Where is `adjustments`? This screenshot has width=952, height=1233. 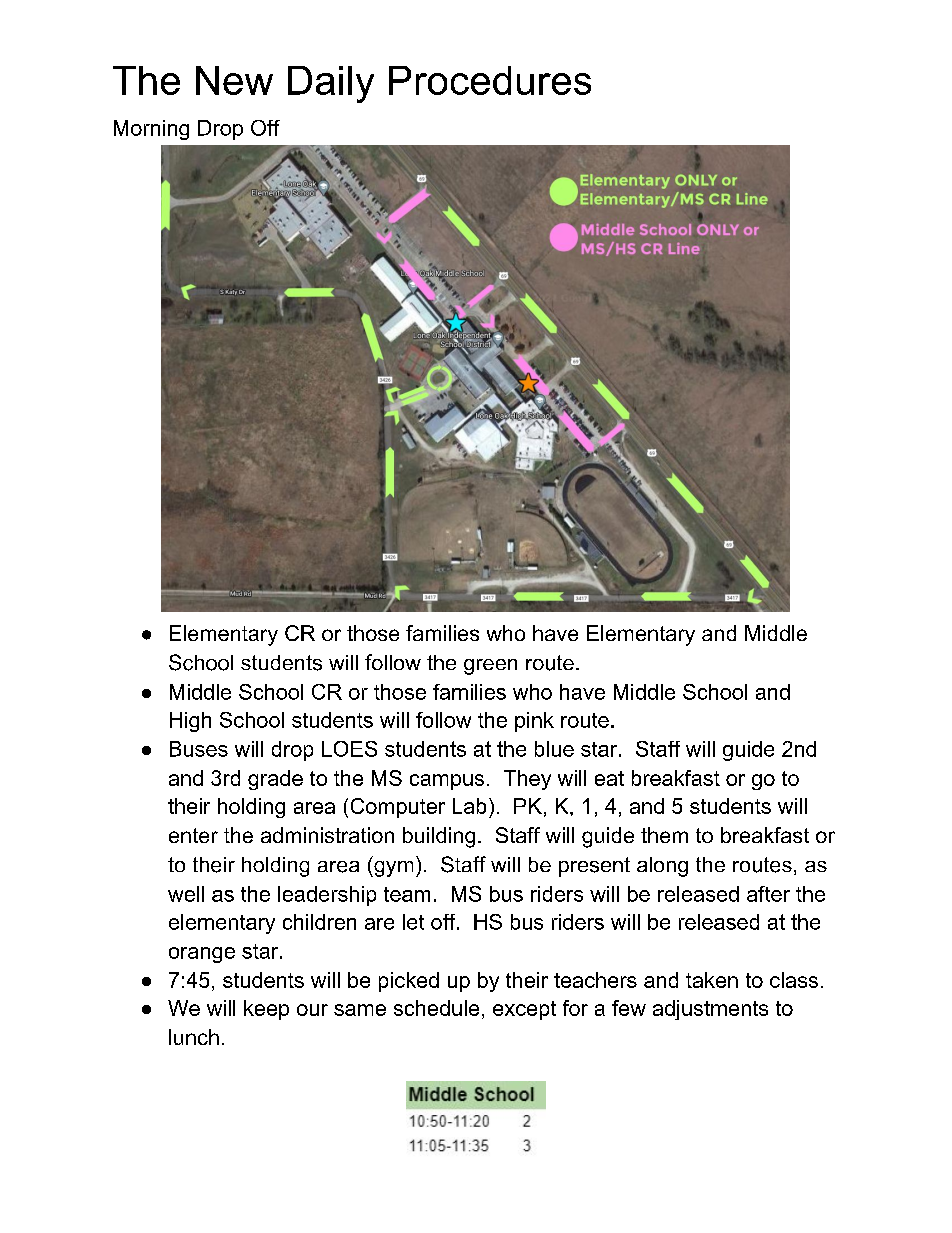 adjustments is located at coordinates (710, 1010).
